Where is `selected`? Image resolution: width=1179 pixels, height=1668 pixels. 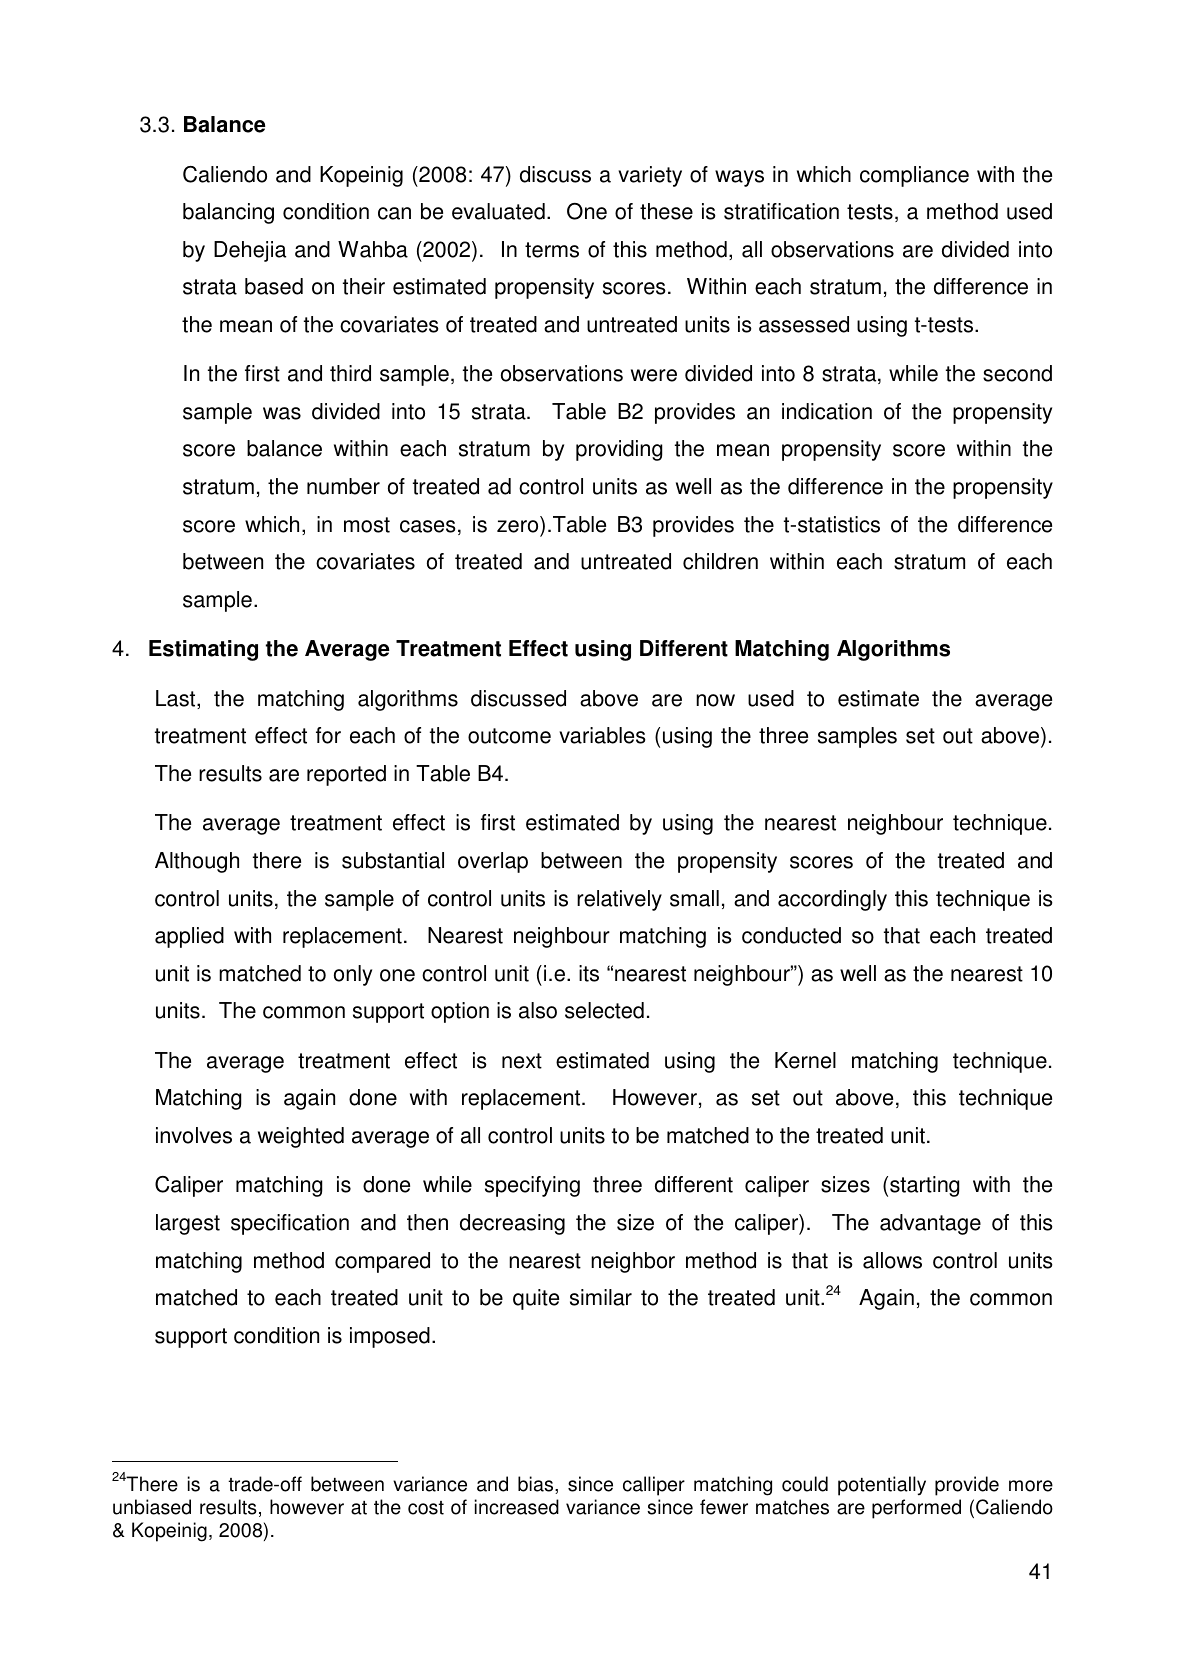 selected is located at coordinates (604, 1010).
